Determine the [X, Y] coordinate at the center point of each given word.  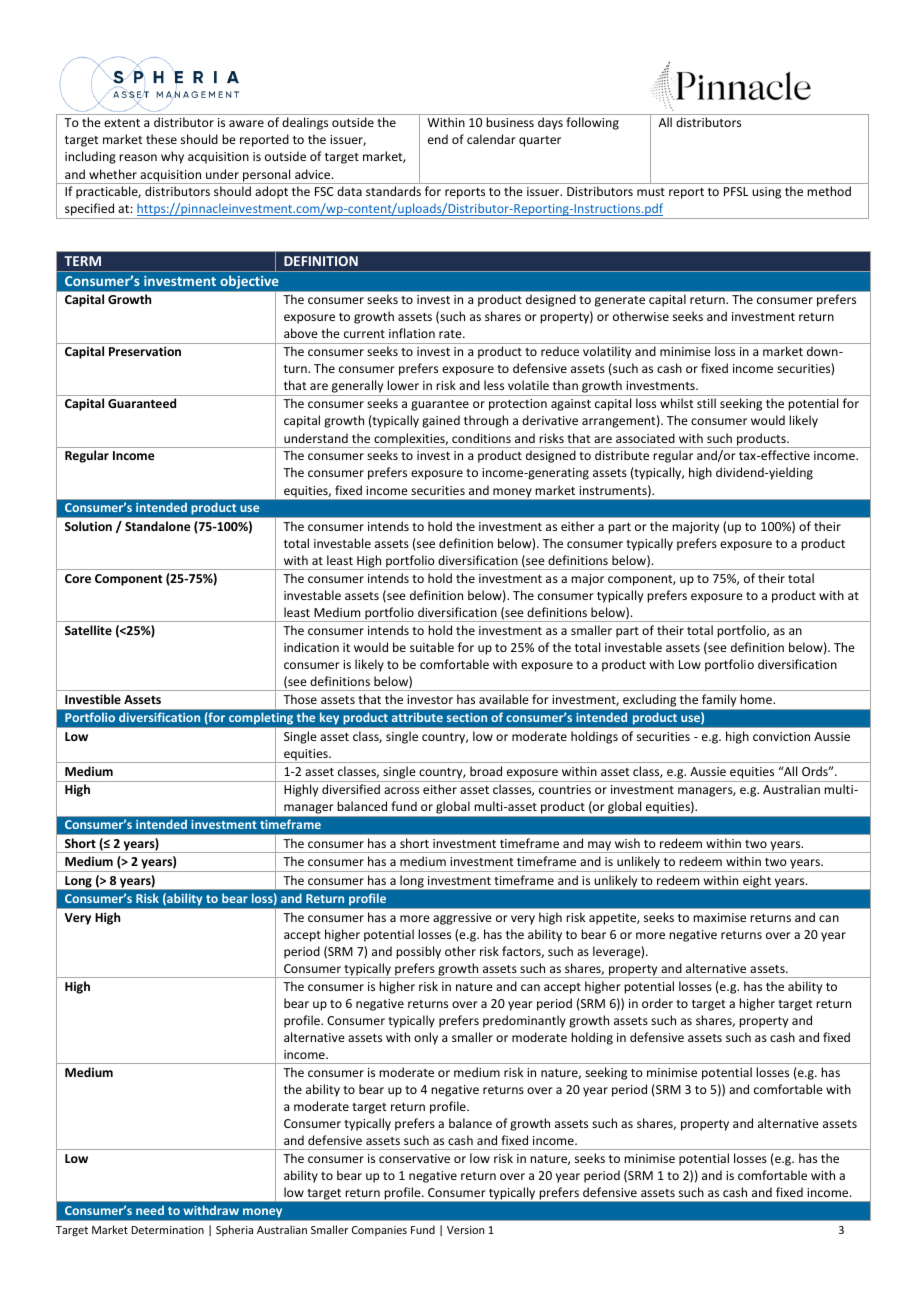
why [172, 157]
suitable [432, 647]
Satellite [88, 630]
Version [465, 1230]
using [766, 193]
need [150, 1210]
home [757, 699]
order [657, 1003]
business [510, 122]
